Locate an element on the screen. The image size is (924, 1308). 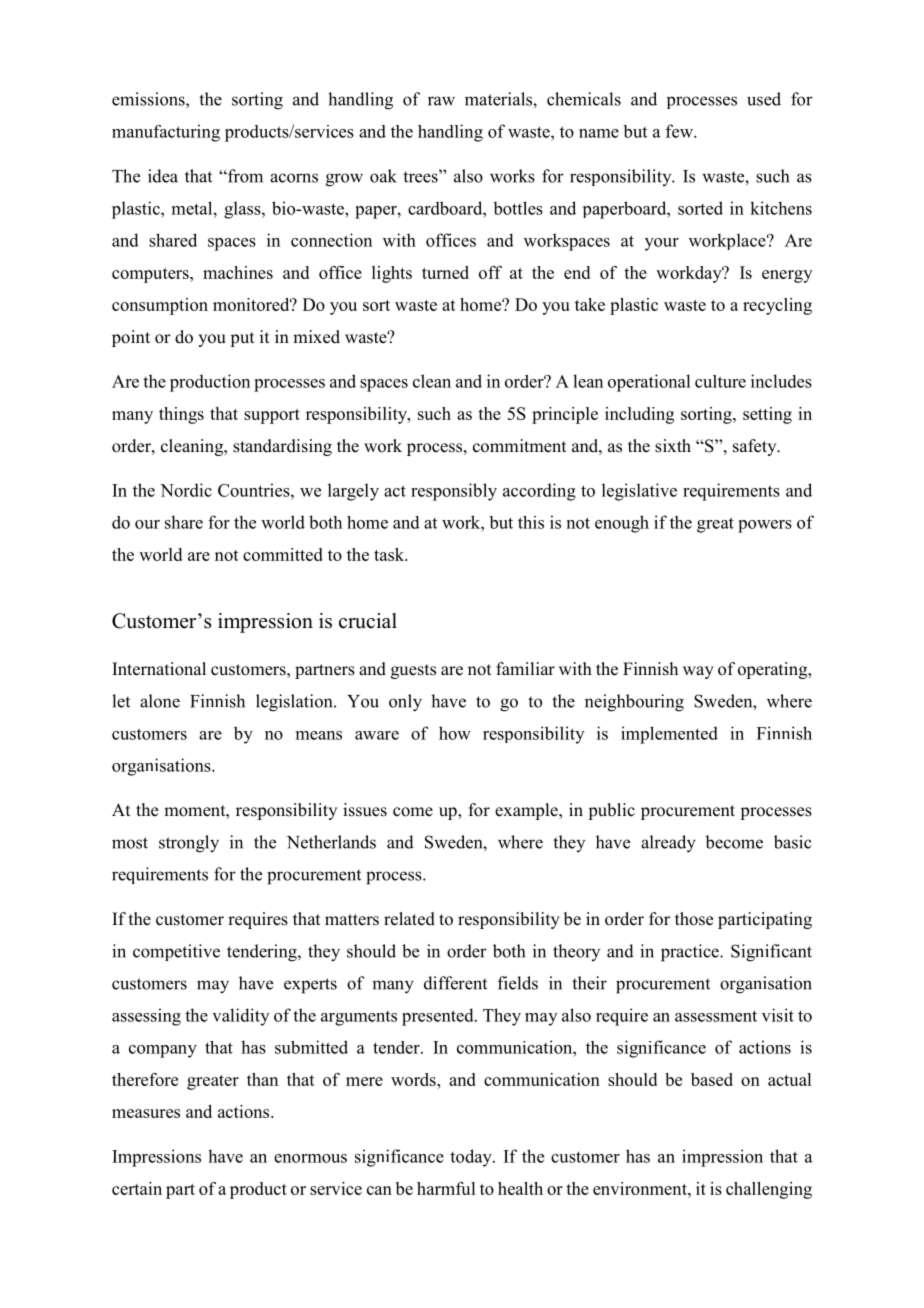
guests is located at coordinates (413, 671).
